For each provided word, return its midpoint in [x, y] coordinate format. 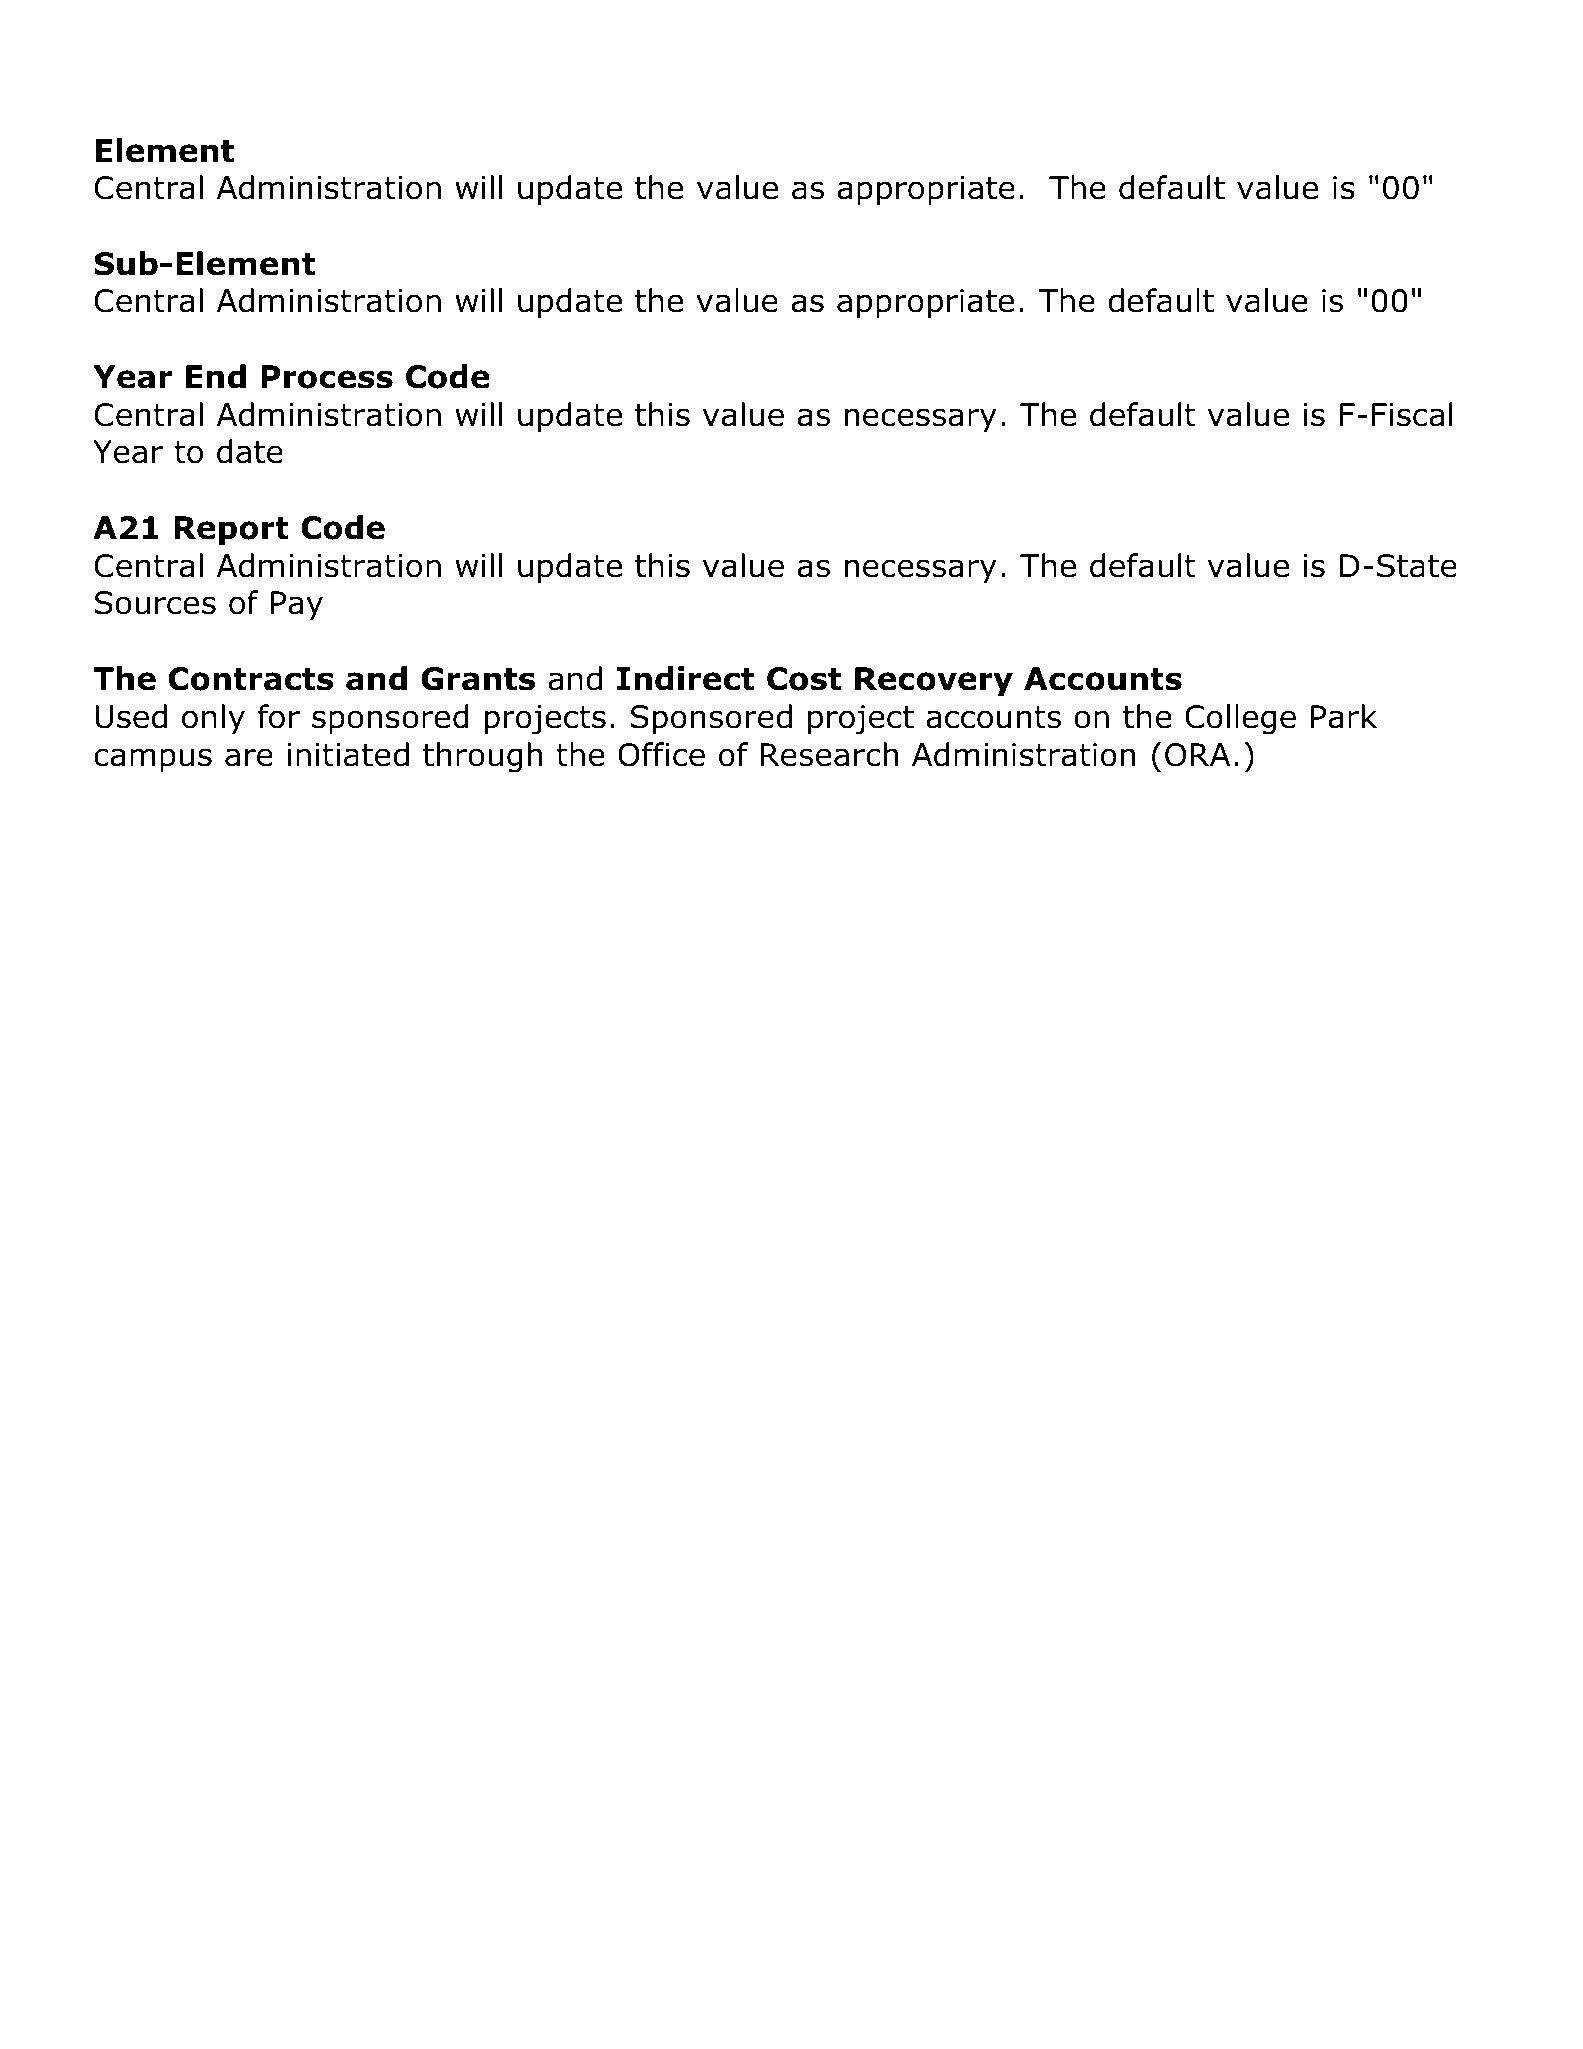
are [249, 757]
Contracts [251, 679]
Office [661, 754]
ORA [1197, 755]
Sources [155, 603]
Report [231, 531]
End [216, 376]
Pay [297, 606]
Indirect [686, 678]
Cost [804, 679]
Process [327, 377]
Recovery [934, 682]
